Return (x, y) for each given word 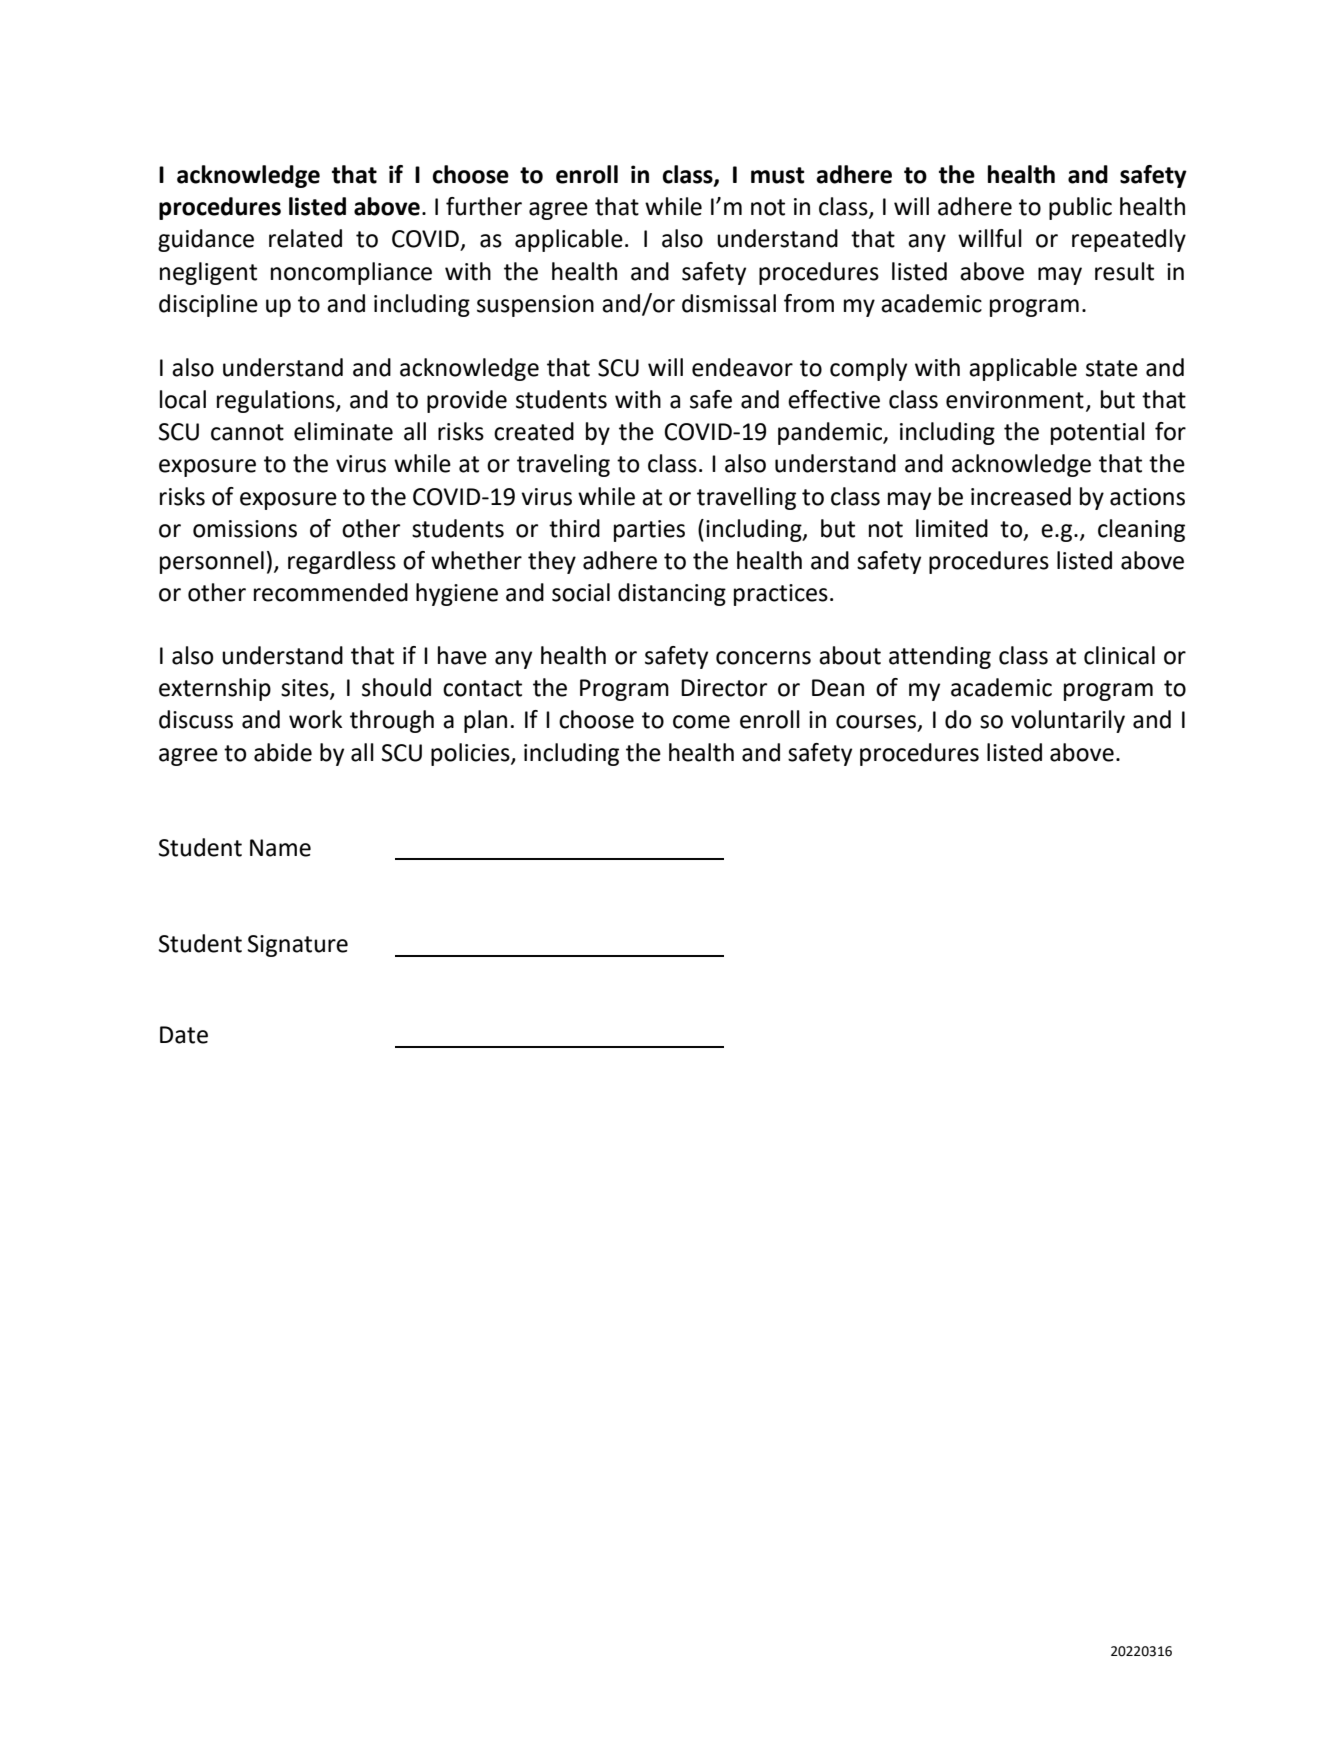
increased (1021, 496)
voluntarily (1068, 721)
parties (649, 531)
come (701, 722)
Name (280, 848)
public (1080, 208)
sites (306, 689)
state (1112, 368)
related (305, 238)
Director (724, 688)
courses (876, 722)
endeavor (742, 367)
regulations (277, 401)
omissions (245, 529)
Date (184, 1035)
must (778, 175)
